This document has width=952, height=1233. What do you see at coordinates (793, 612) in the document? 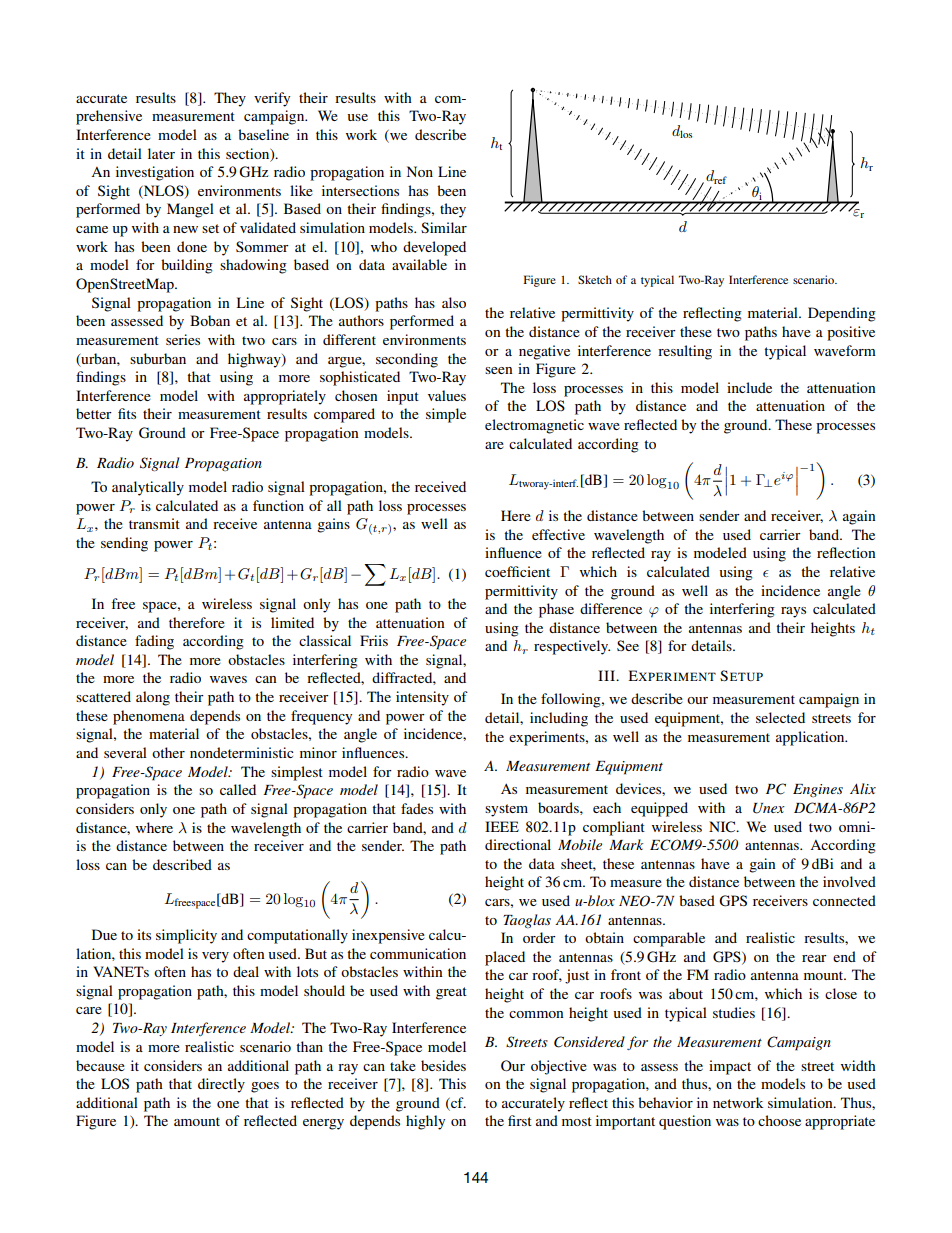
I see `rays` at bounding box center [793, 612].
